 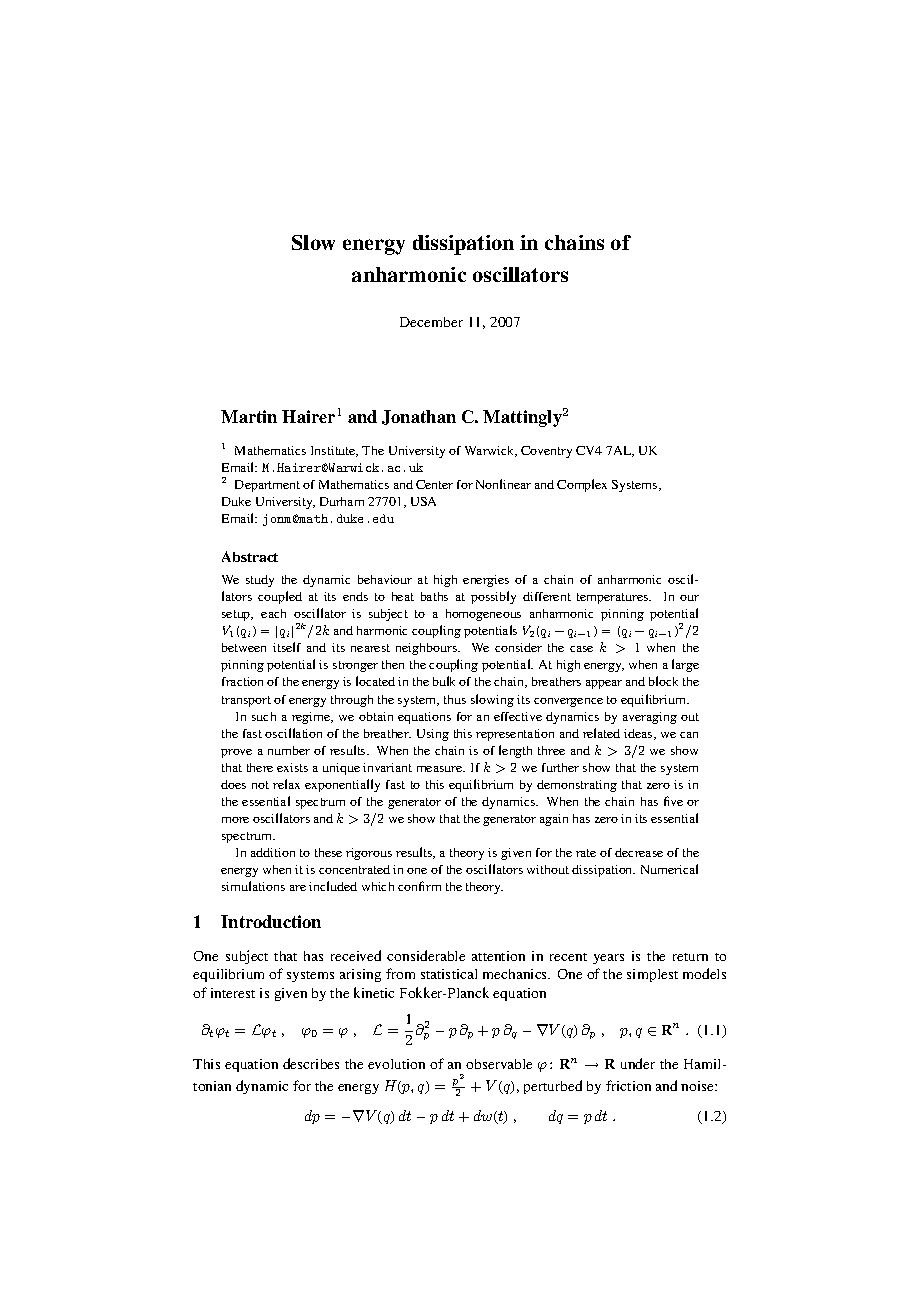 What do you see at coordinates (546, 452) in the screenshot?
I see `Coventry` at bounding box center [546, 452].
